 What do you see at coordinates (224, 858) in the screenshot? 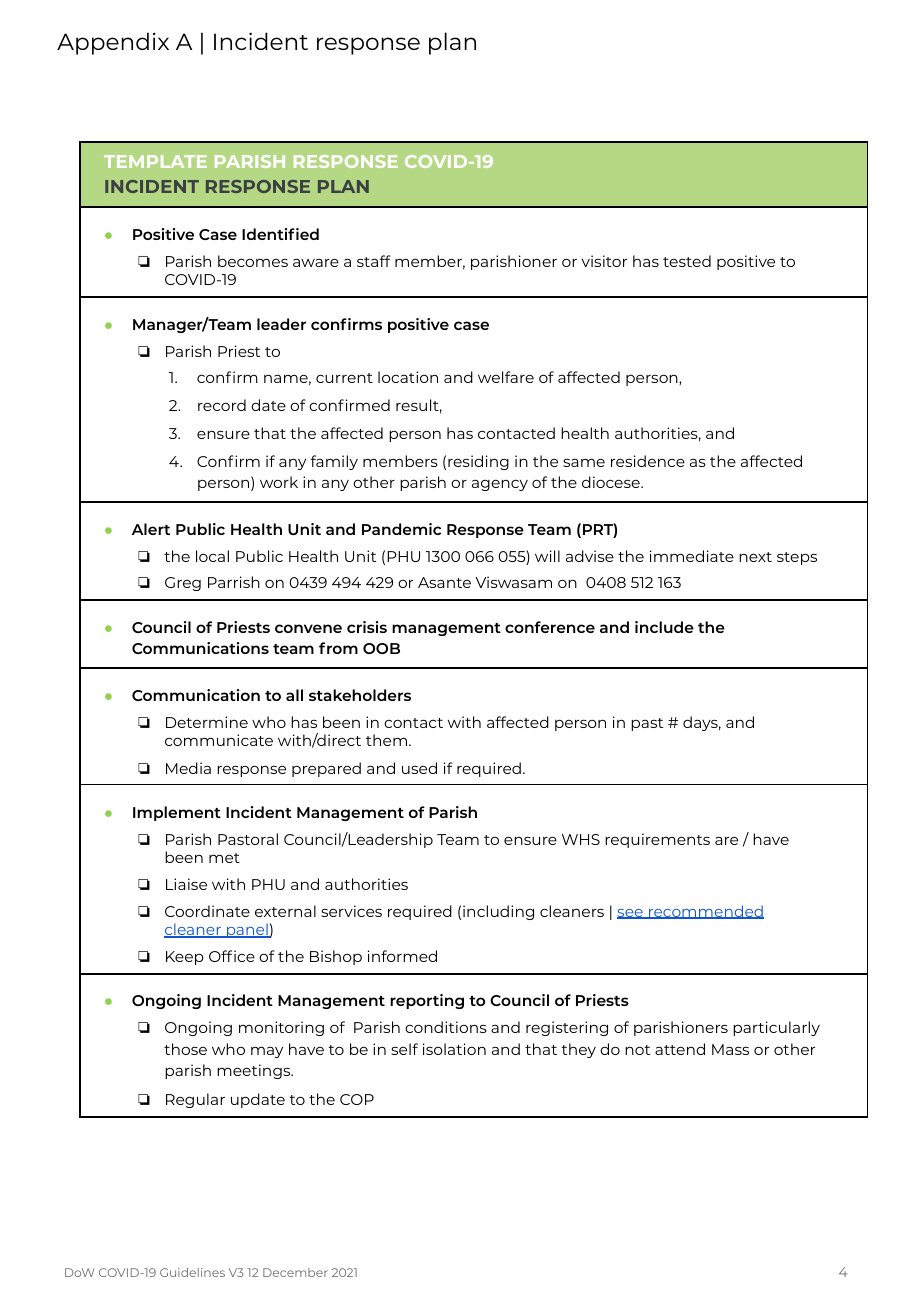
I see `met` at bounding box center [224, 858].
